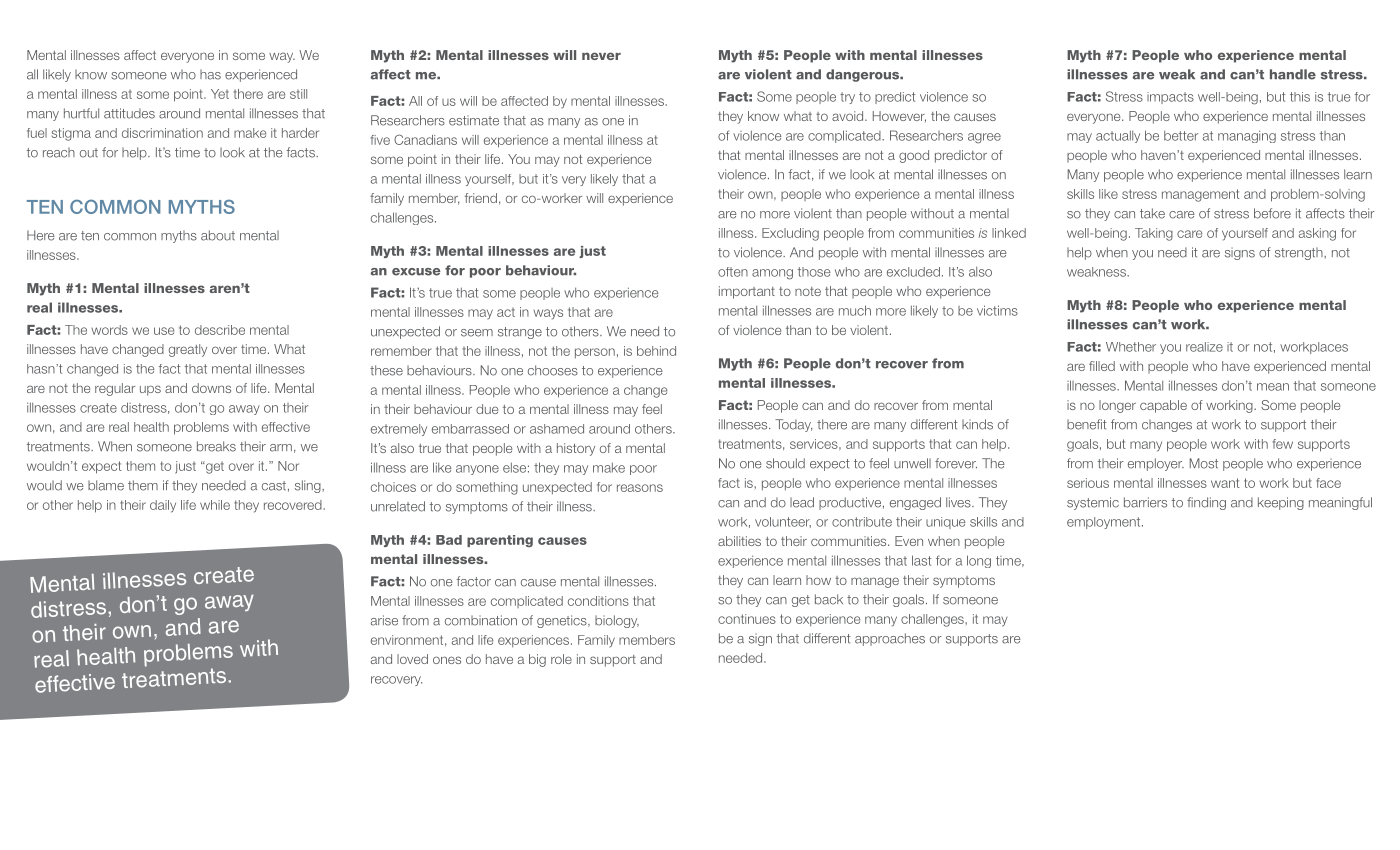 The image size is (1400, 850). What do you see at coordinates (1131, 347) in the page?
I see `Whether` at bounding box center [1131, 347].
